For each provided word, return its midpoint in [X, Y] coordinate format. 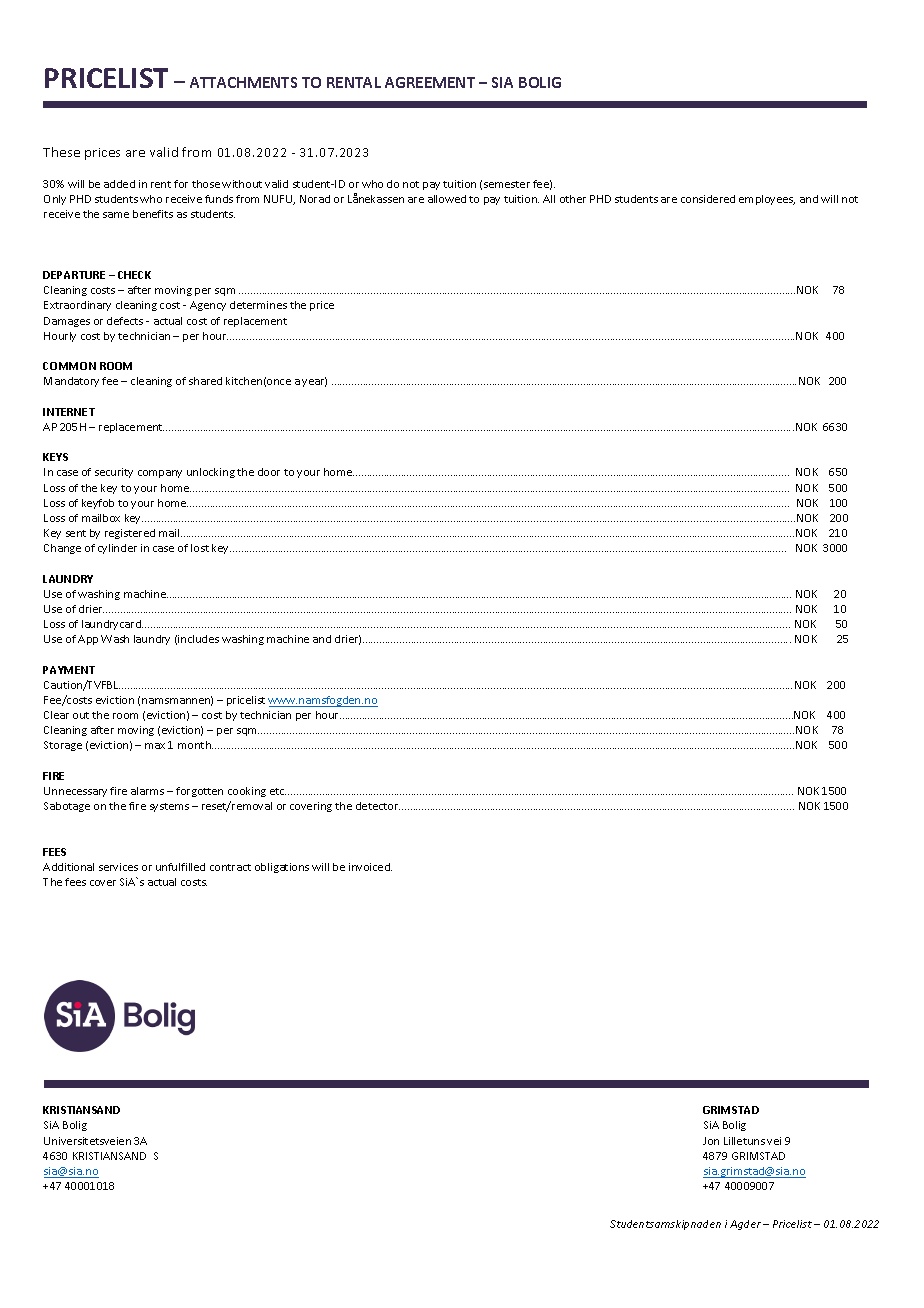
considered [708, 199]
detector [378, 806]
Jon [711, 1141]
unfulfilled [180, 867]
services [118, 867]
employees [767, 200]
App [88, 640]
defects [125, 321]
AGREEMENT [430, 82]
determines [258, 305]
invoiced [370, 867]
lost [200, 548]
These [61, 152]
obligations [282, 868]
